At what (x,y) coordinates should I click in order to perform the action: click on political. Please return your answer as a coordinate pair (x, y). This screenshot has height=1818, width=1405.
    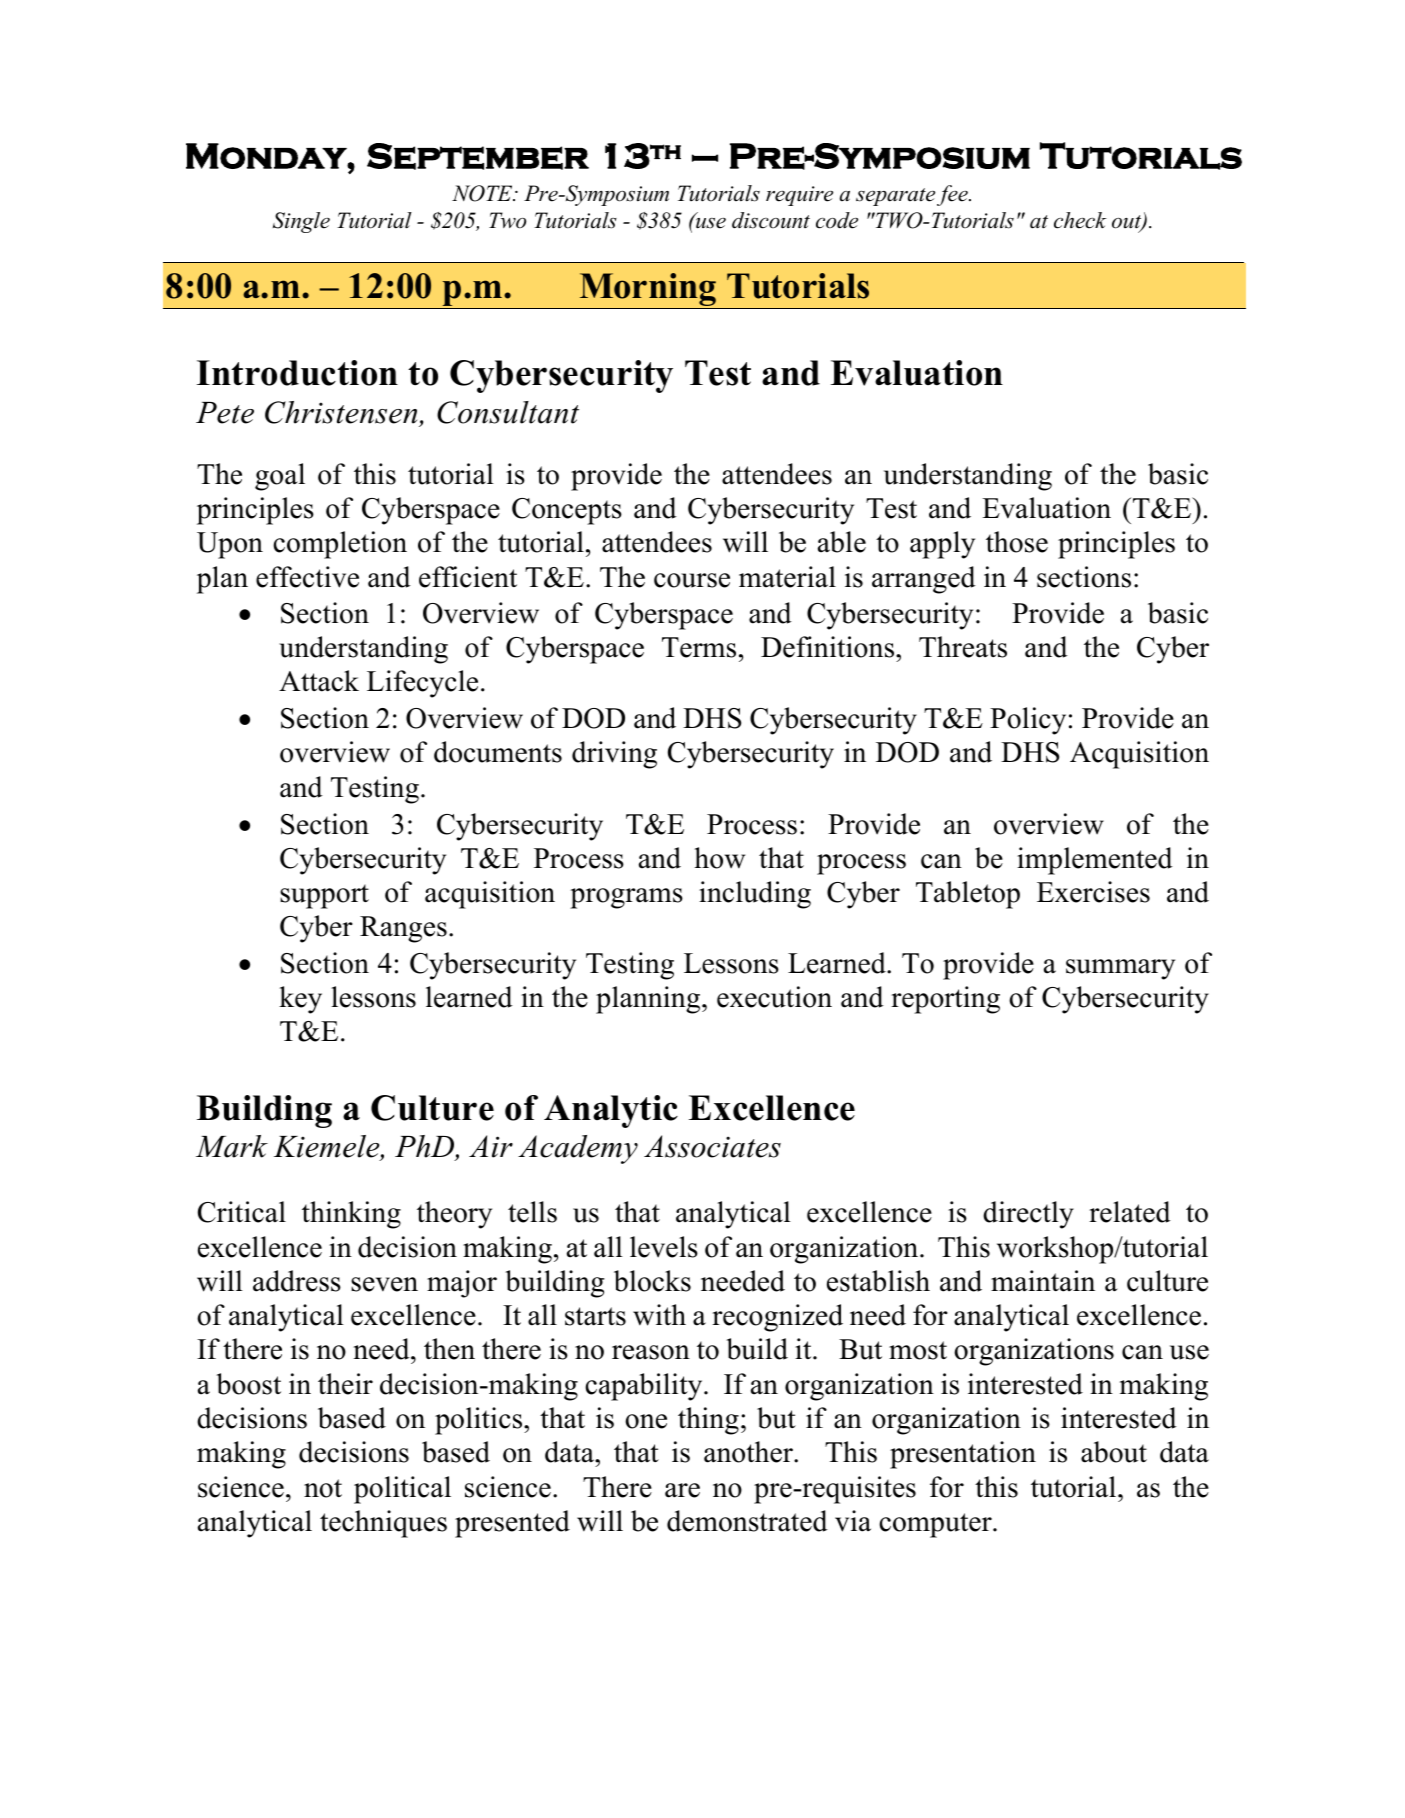
    Looking at the image, I should click on (402, 1490).
